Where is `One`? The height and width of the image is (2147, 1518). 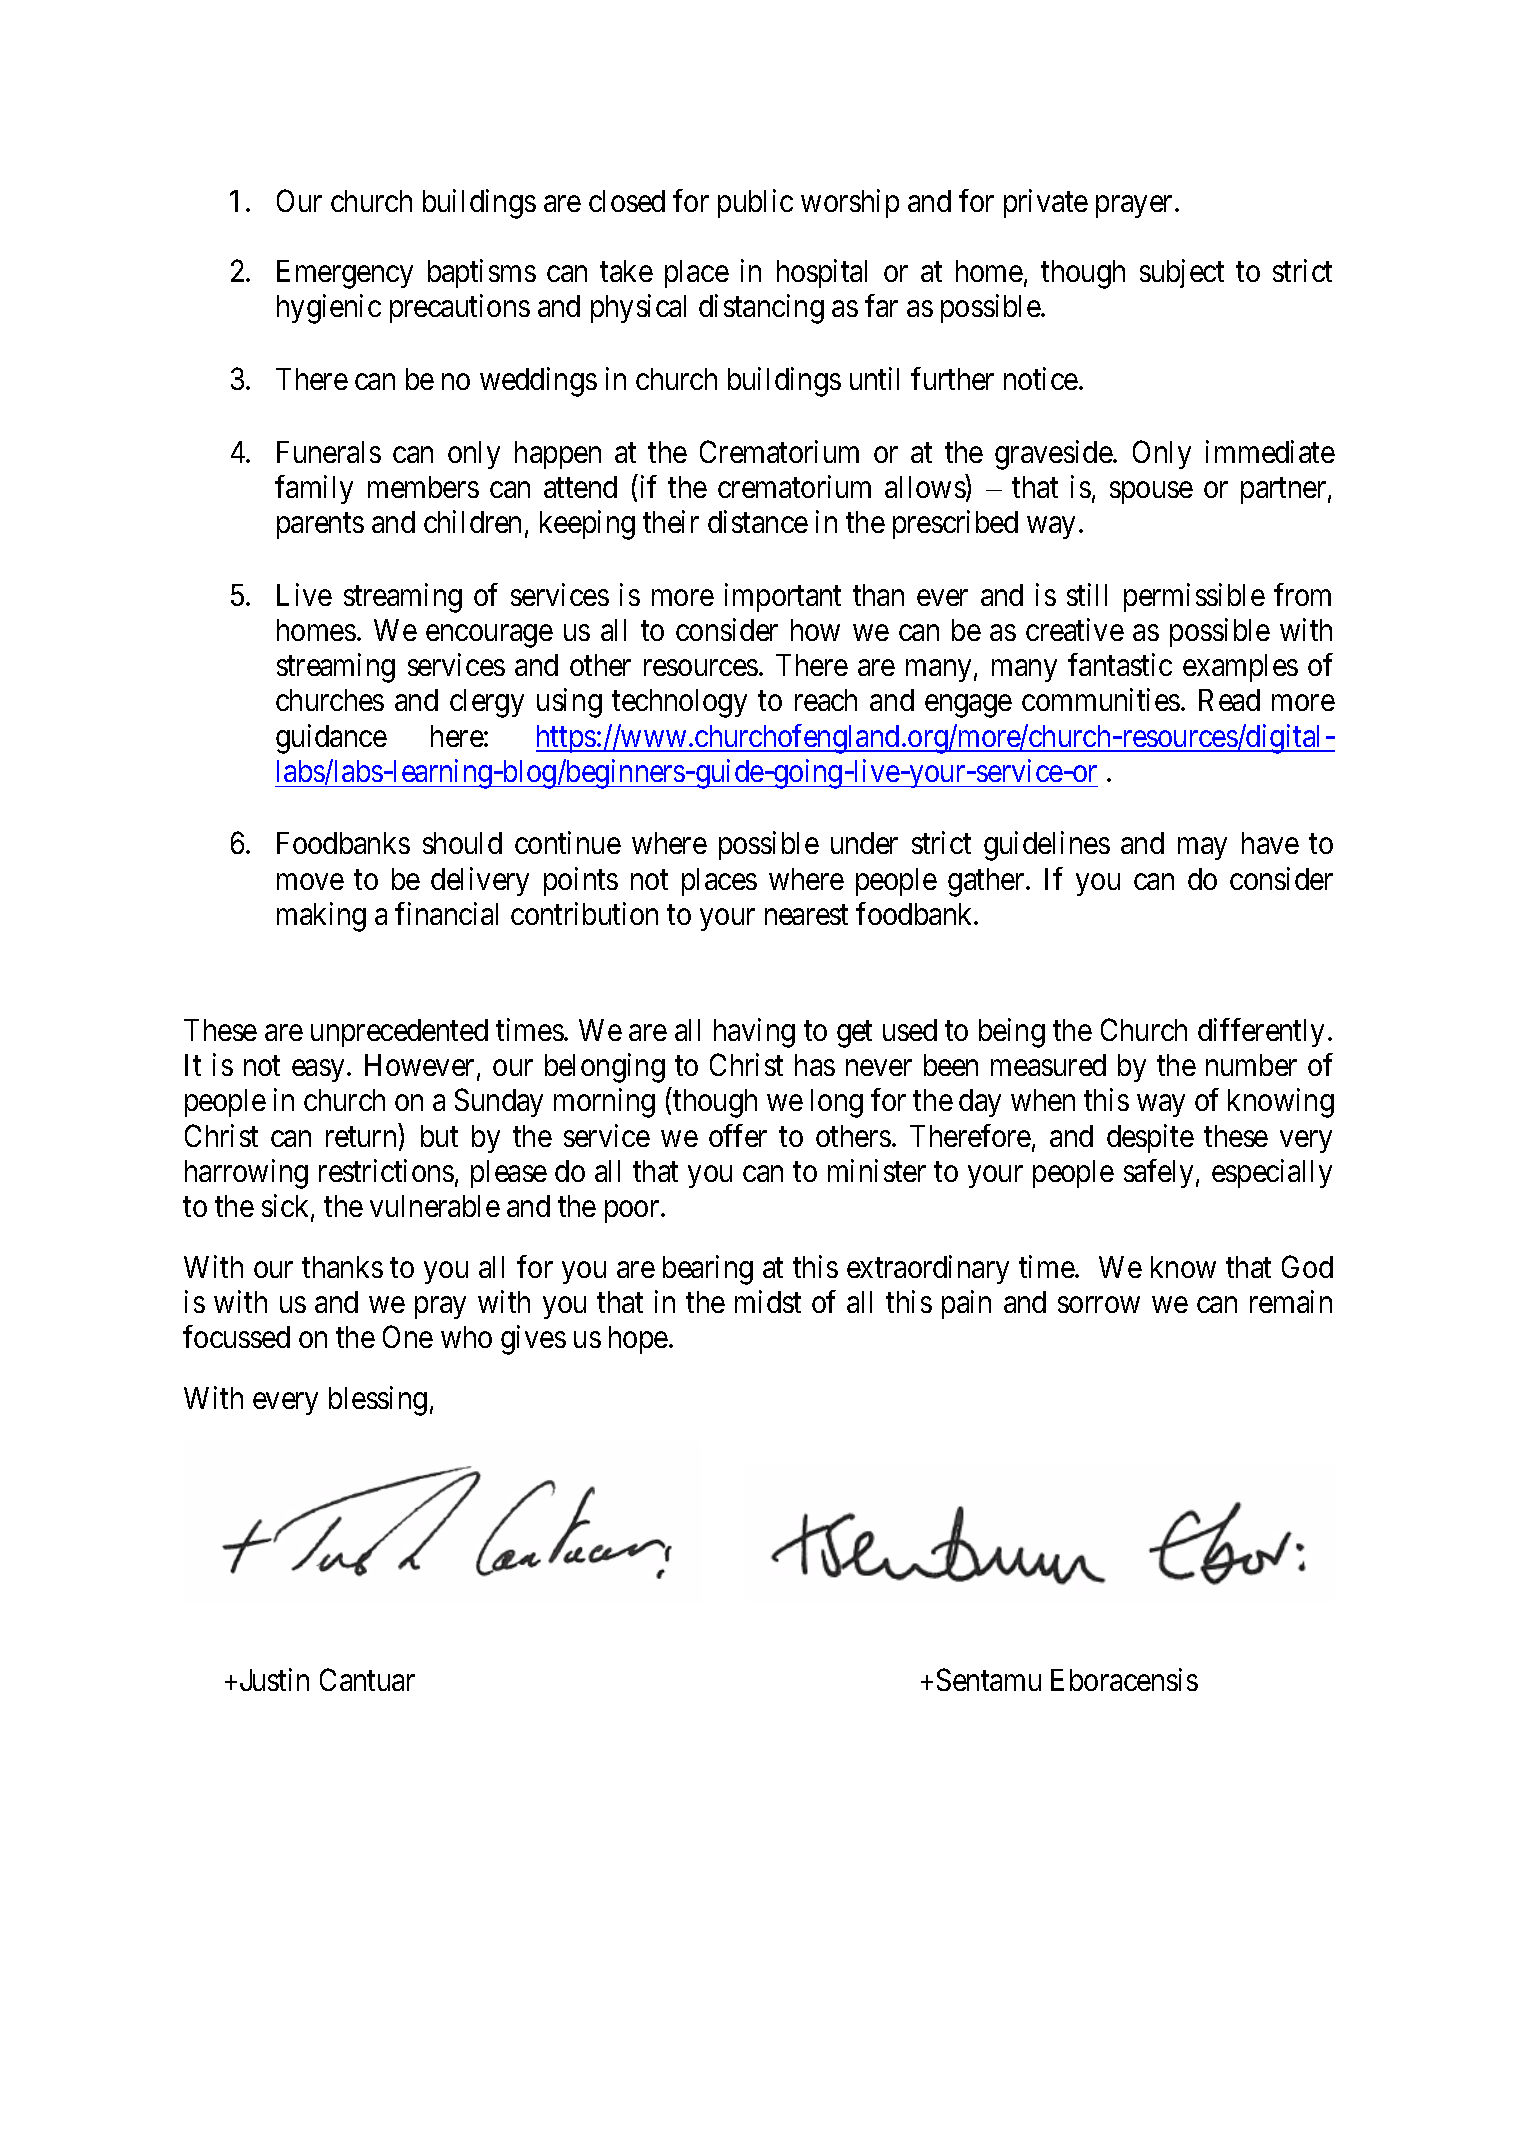 One is located at coordinates (408, 1337).
